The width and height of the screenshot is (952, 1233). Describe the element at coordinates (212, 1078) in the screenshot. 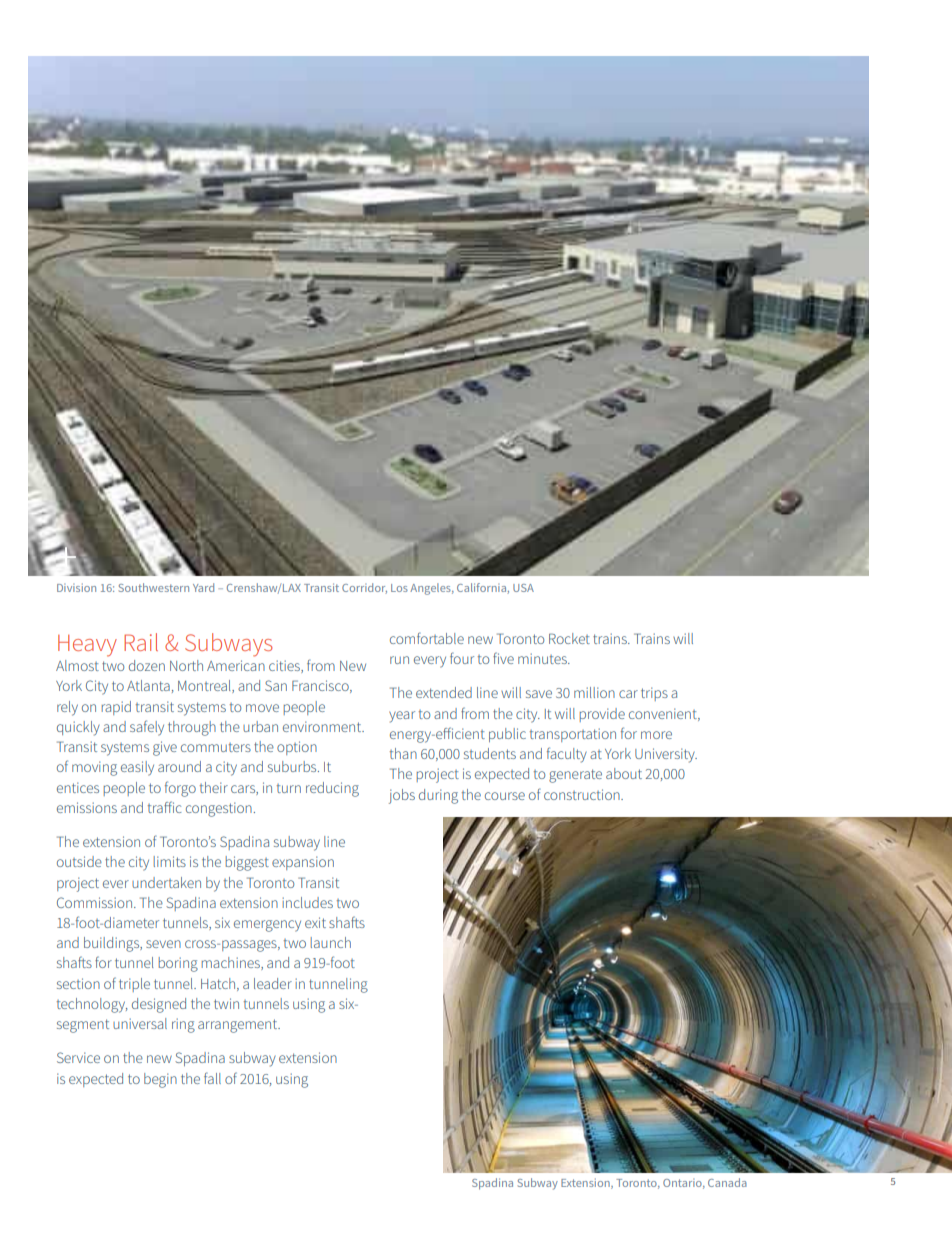

I see `fall` at that location.
